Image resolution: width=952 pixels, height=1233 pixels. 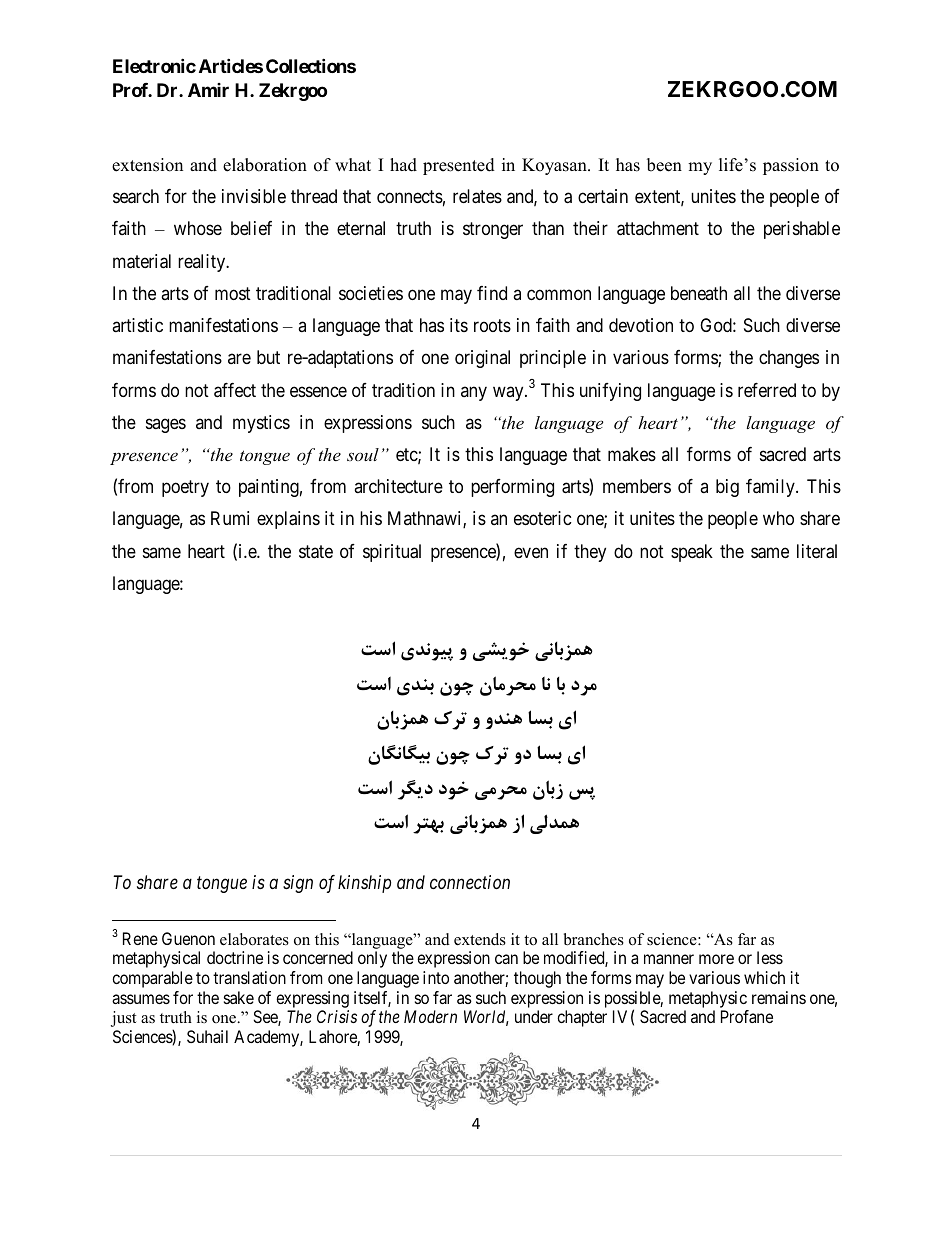 I want to click on speak, so click(x=692, y=553).
